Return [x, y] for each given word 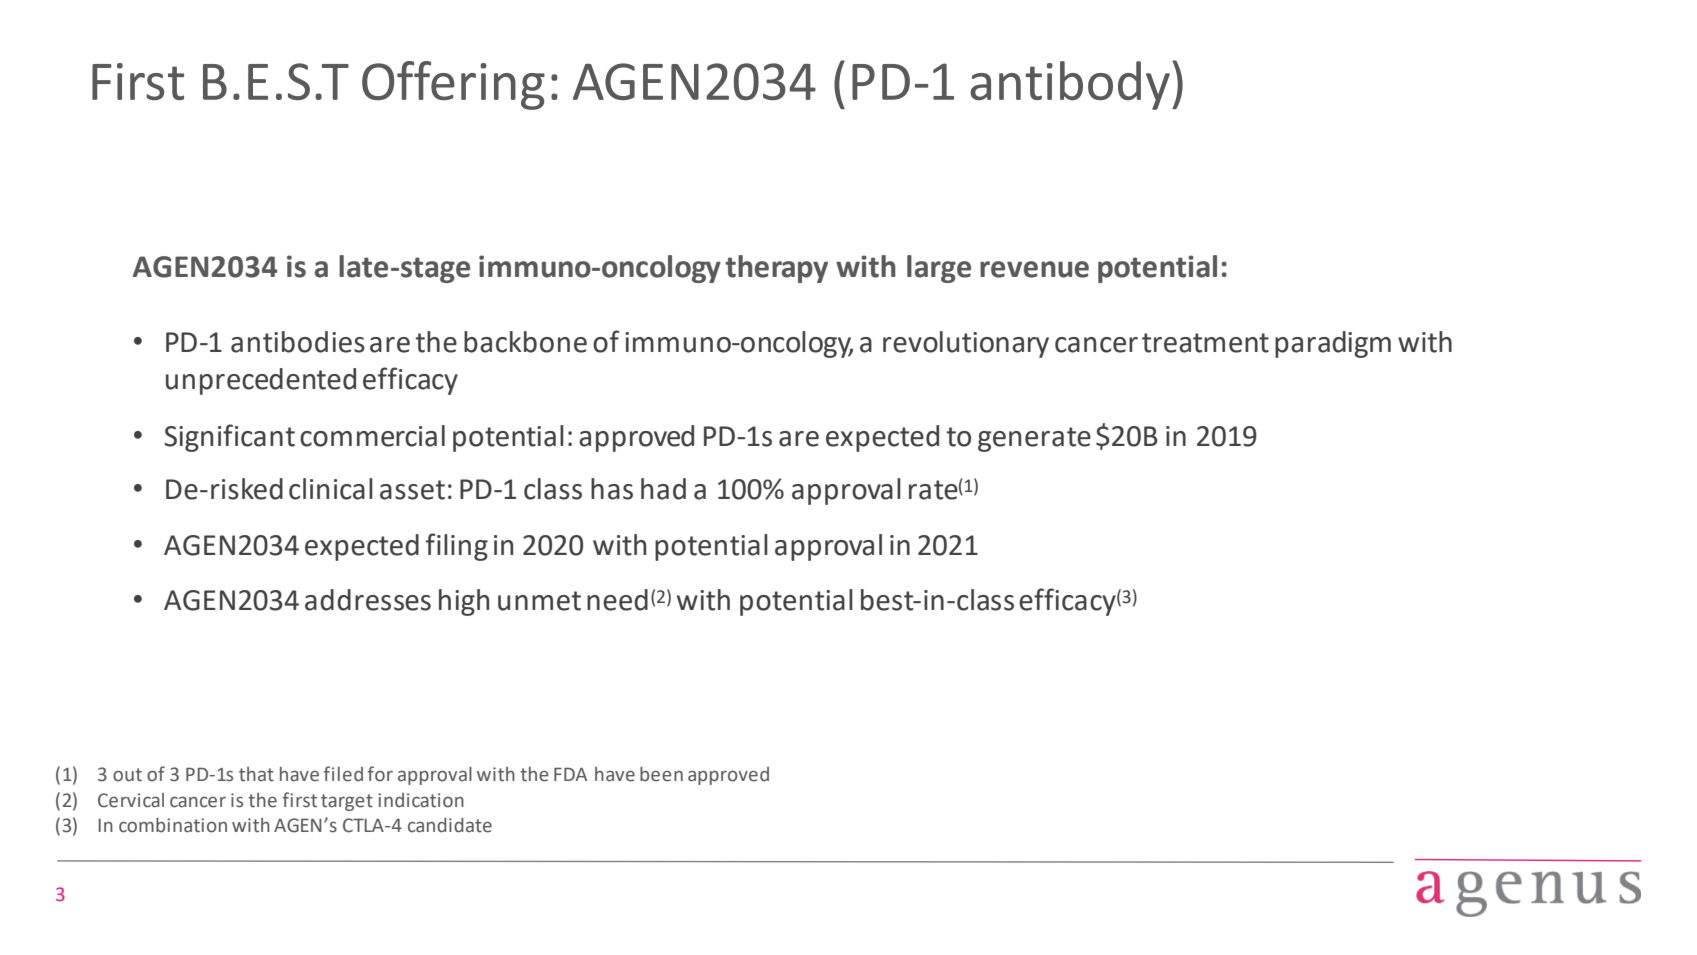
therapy [776, 269]
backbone [525, 342]
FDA [570, 774]
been [661, 774]
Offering [453, 85]
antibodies [298, 342]
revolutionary [966, 344]
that [256, 774]
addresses [368, 600]
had [663, 489]
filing [457, 547]
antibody [1070, 85]
